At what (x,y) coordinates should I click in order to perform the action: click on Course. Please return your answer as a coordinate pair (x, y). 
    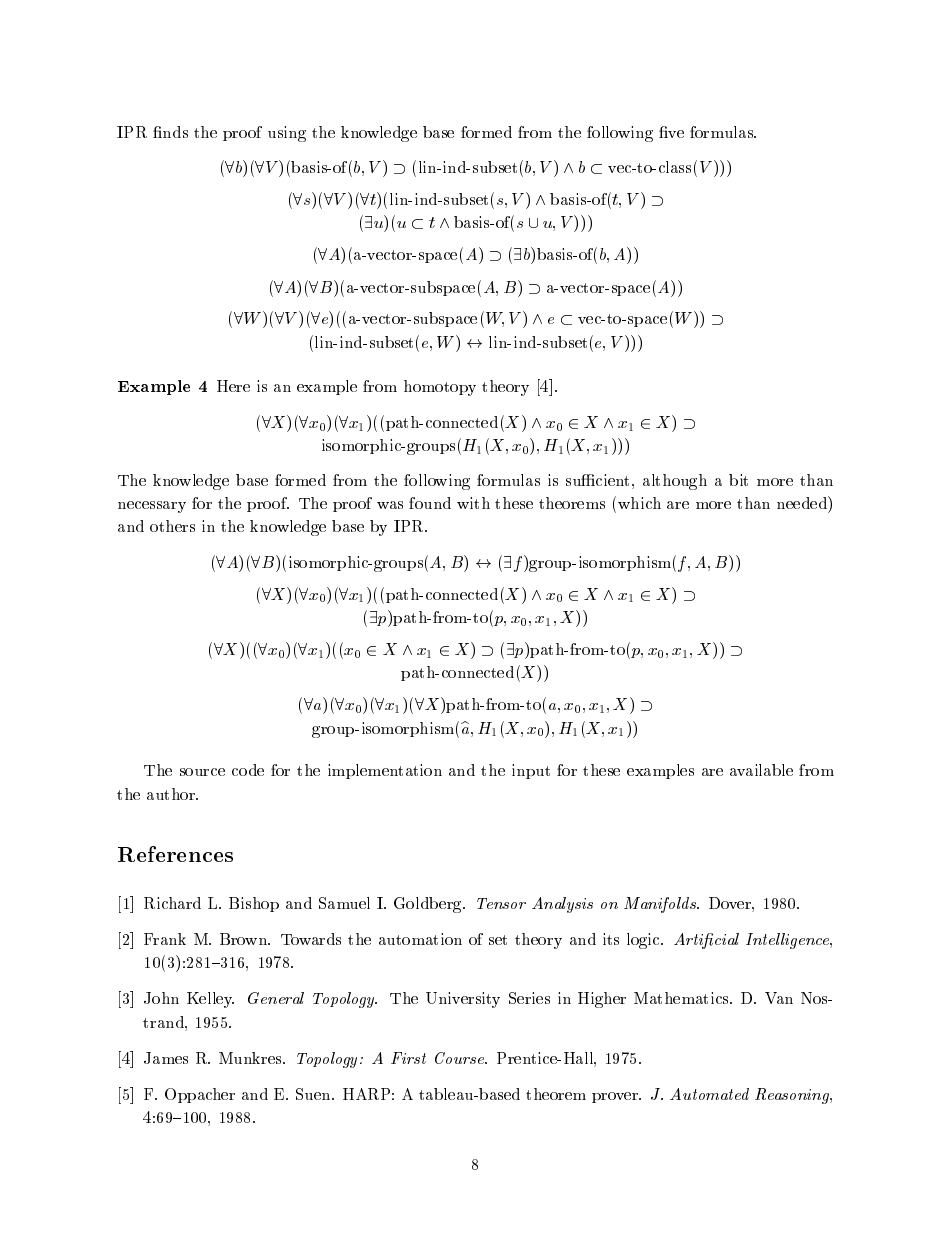
    Looking at the image, I should click on (460, 1058).
